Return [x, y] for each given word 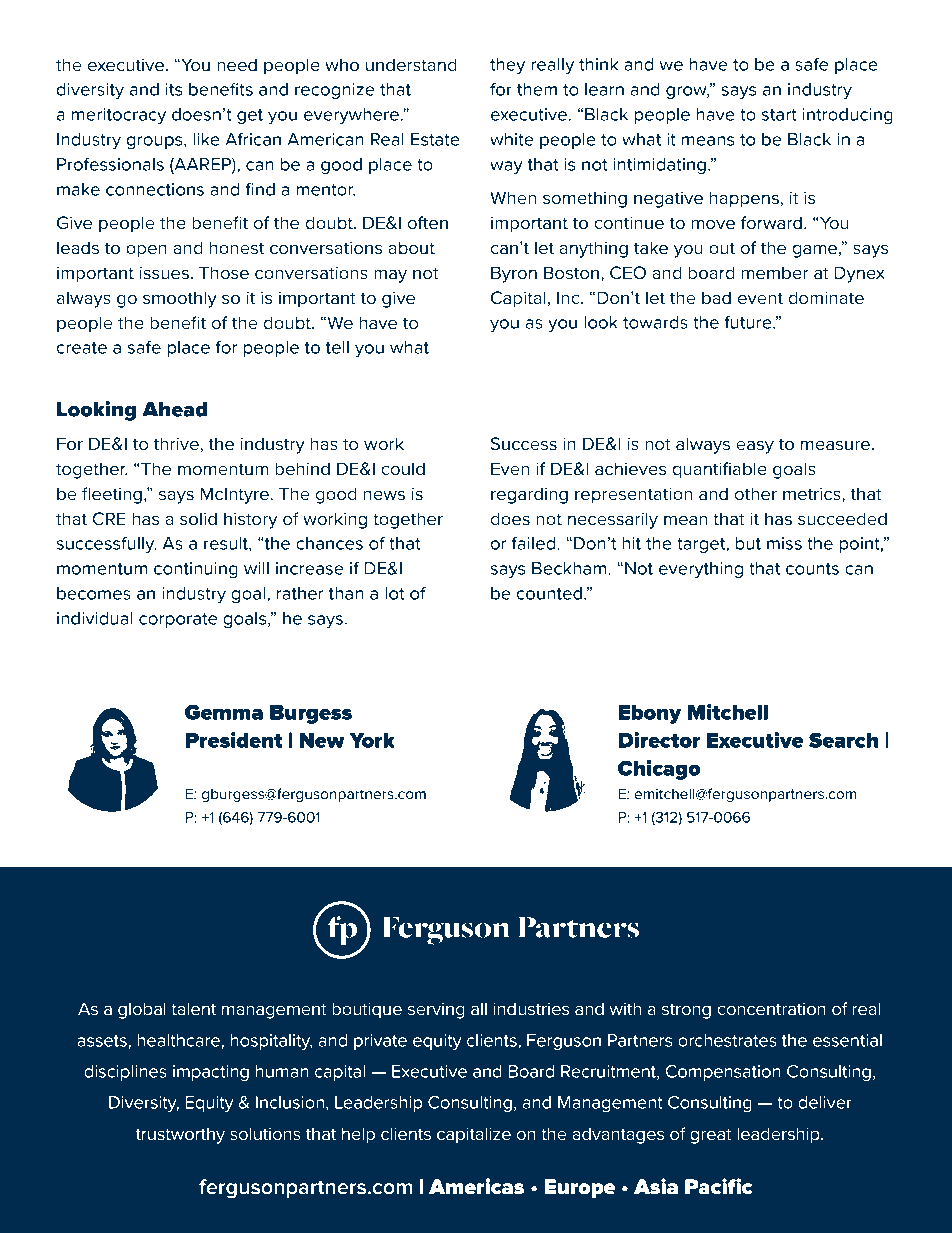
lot [394, 593]
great [711, 1136]
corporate [178, 620]
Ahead [174, 409]
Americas [476, 1186]
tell [337, 347]
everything [701, 570]
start [779, 115]
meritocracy [119, 116]
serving [436, 1010]
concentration [771, 1008]
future [749, 322]
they [507, 66]
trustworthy [180, 1135]
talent [193, 1008]
